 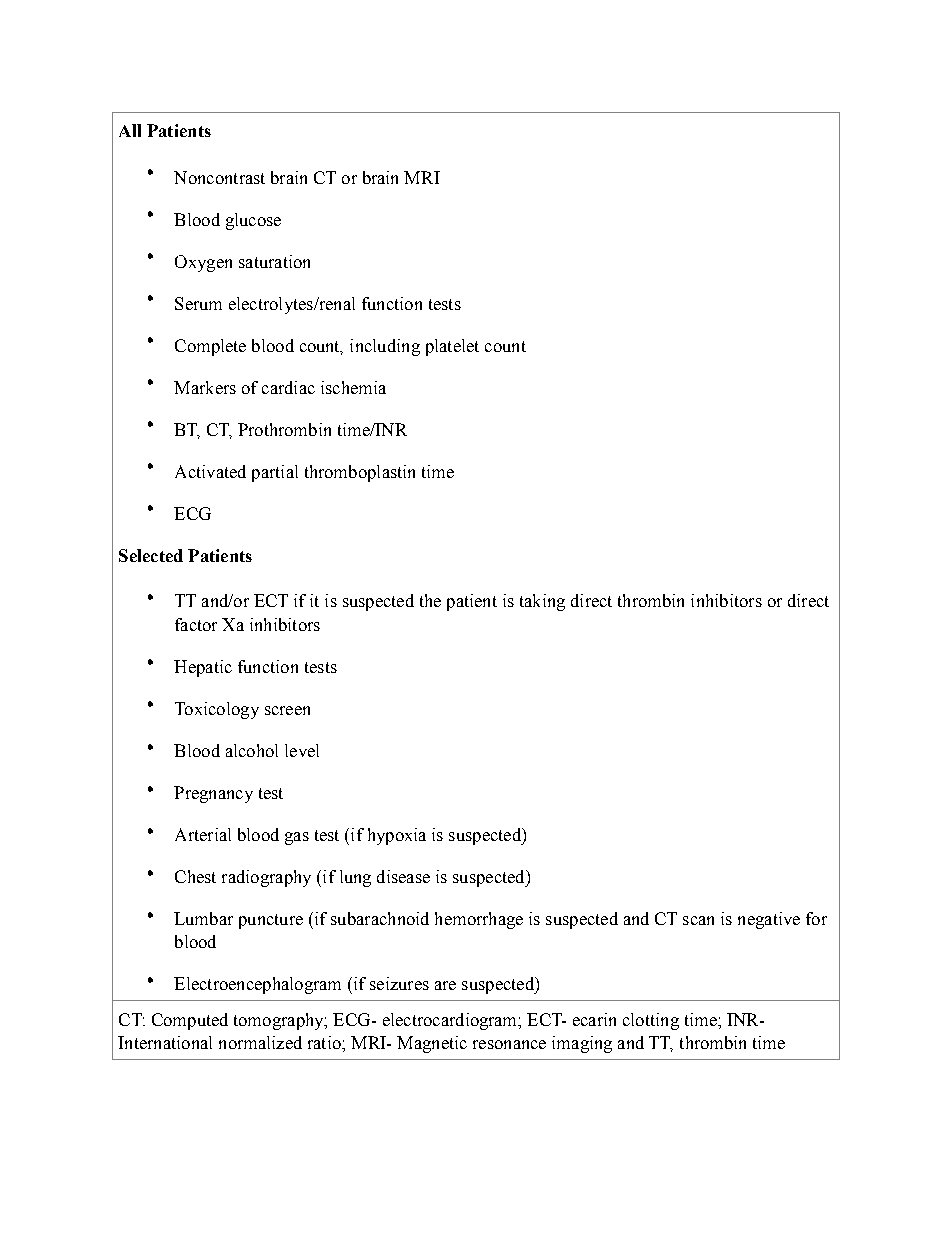 What do you see at coordinates (542, 602) in the screenshot?
I see `taking` at bounding box center [542, 602].
